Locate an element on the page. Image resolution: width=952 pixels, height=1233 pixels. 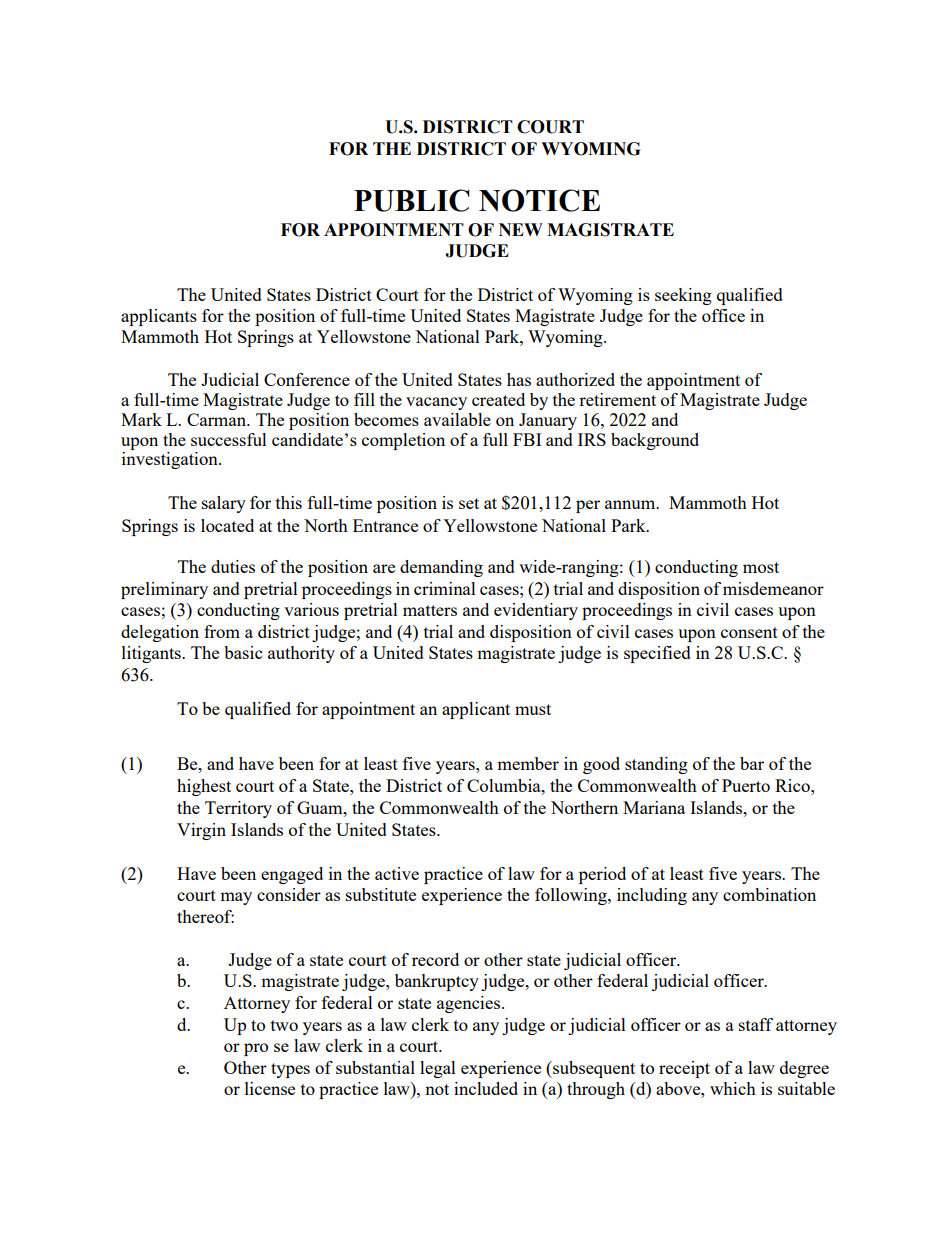
from is located at coordinates (222, 631).
